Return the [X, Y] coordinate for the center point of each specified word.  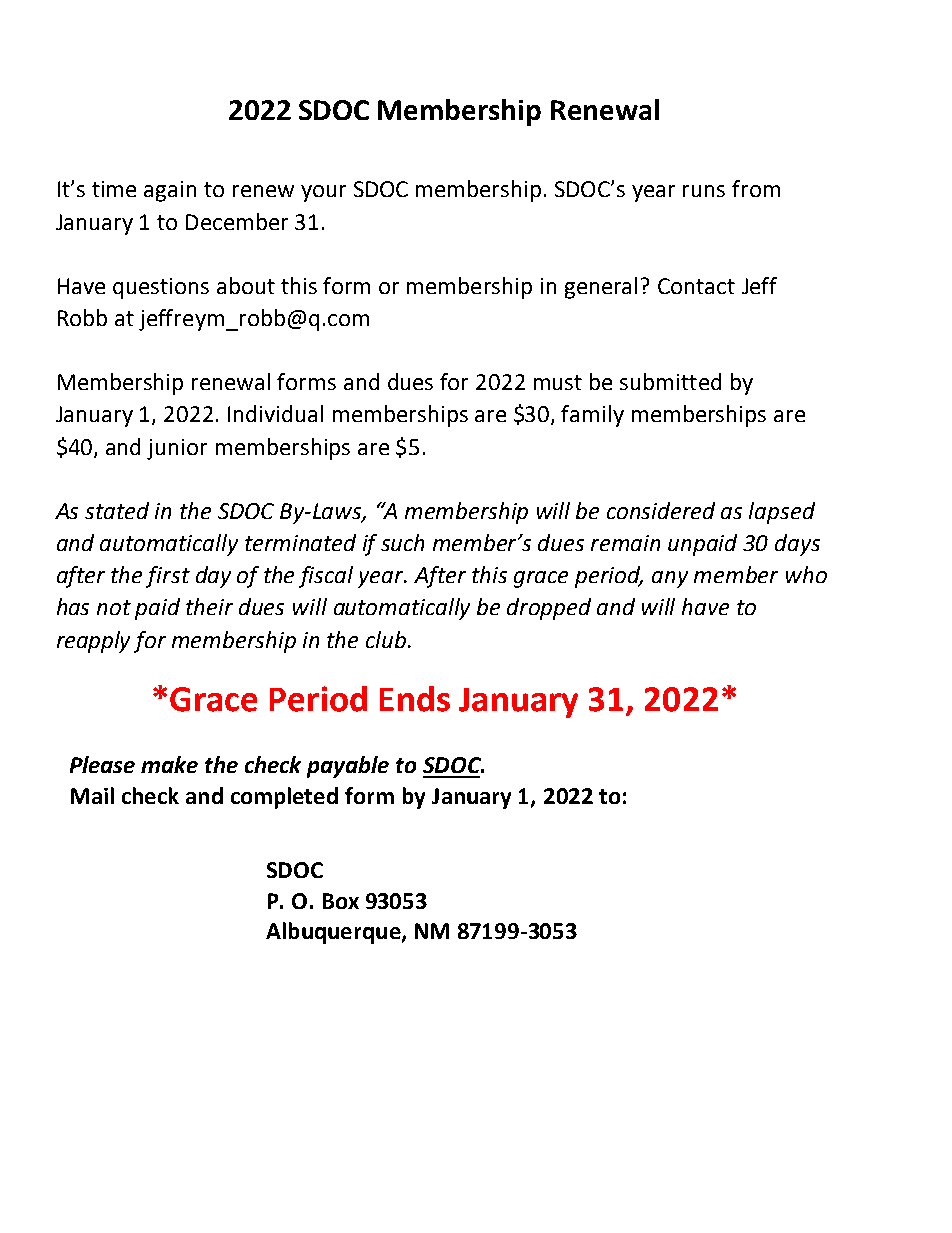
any [670, 579]
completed [284, 798]
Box [341, 901]
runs [704, 191]
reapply [93, 642]
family [592, 416]
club [387, 639]
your [323, 193]
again [170, 191]
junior [177, 449]
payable [348, 767]
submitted [670, 381]
